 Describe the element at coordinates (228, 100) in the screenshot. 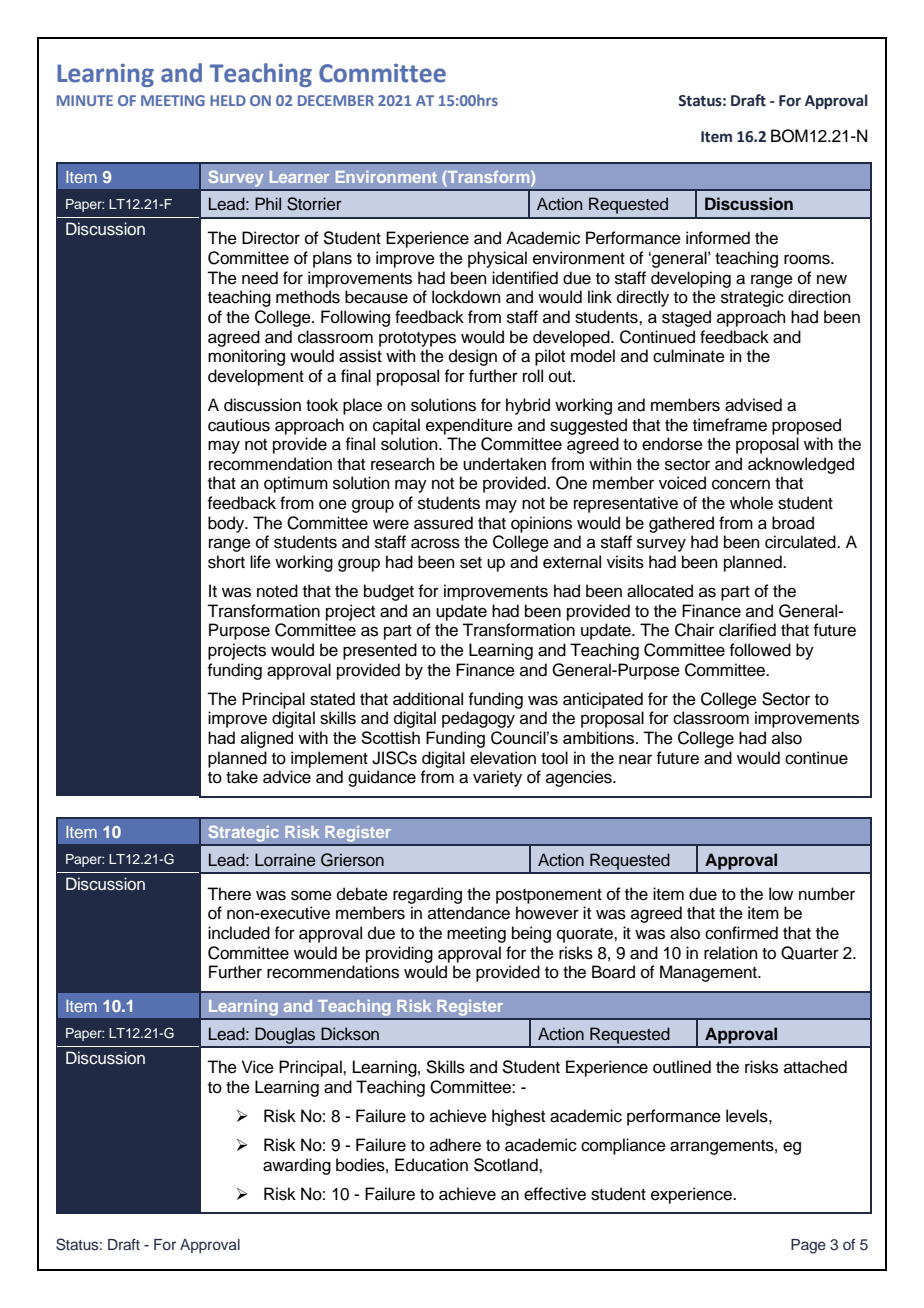

I see `HELD` at that location.
